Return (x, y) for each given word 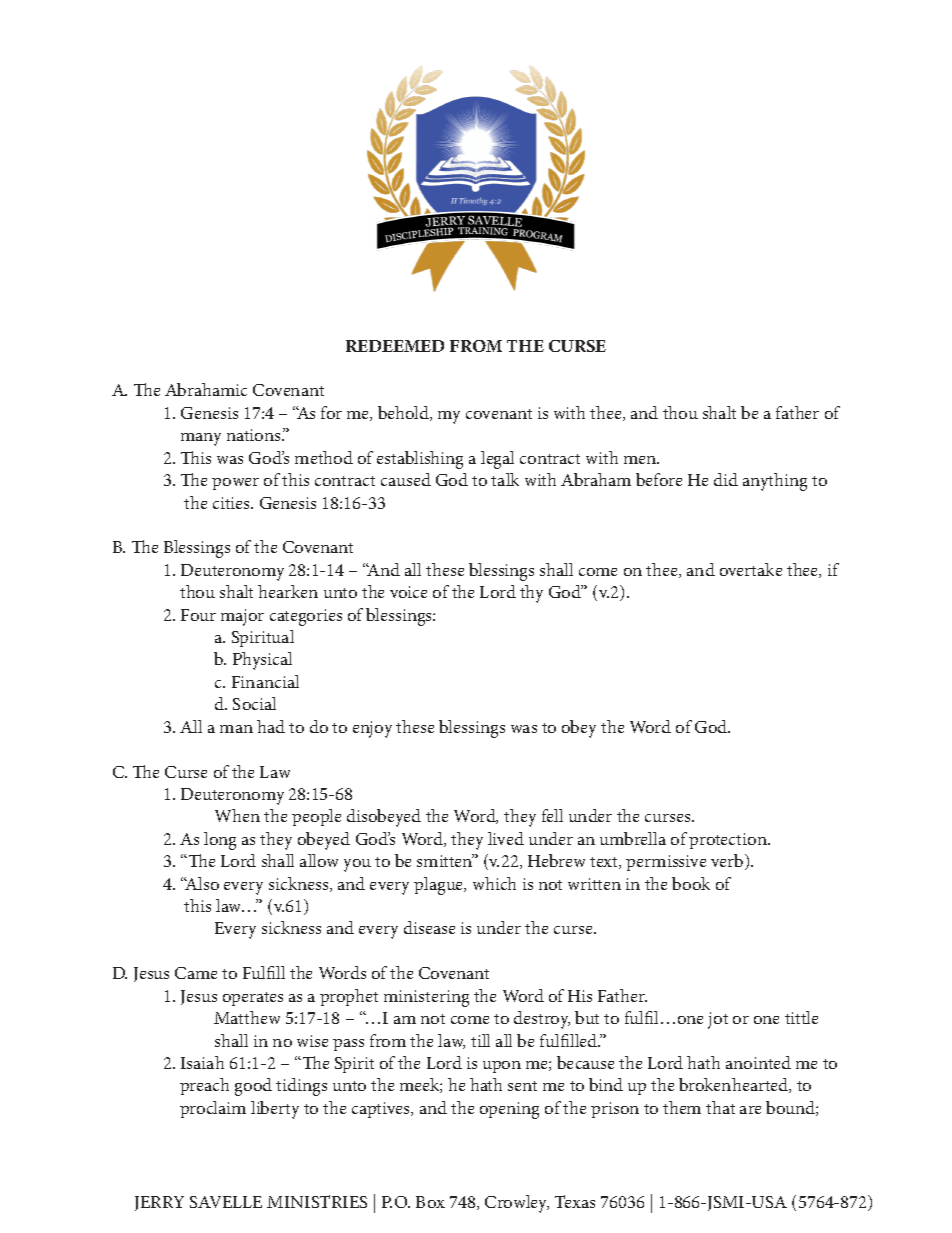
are (750, 1110)
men (641, 460)
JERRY (159, 1203)
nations (255, 435)
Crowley (517, 1204)
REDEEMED (395, 346)
